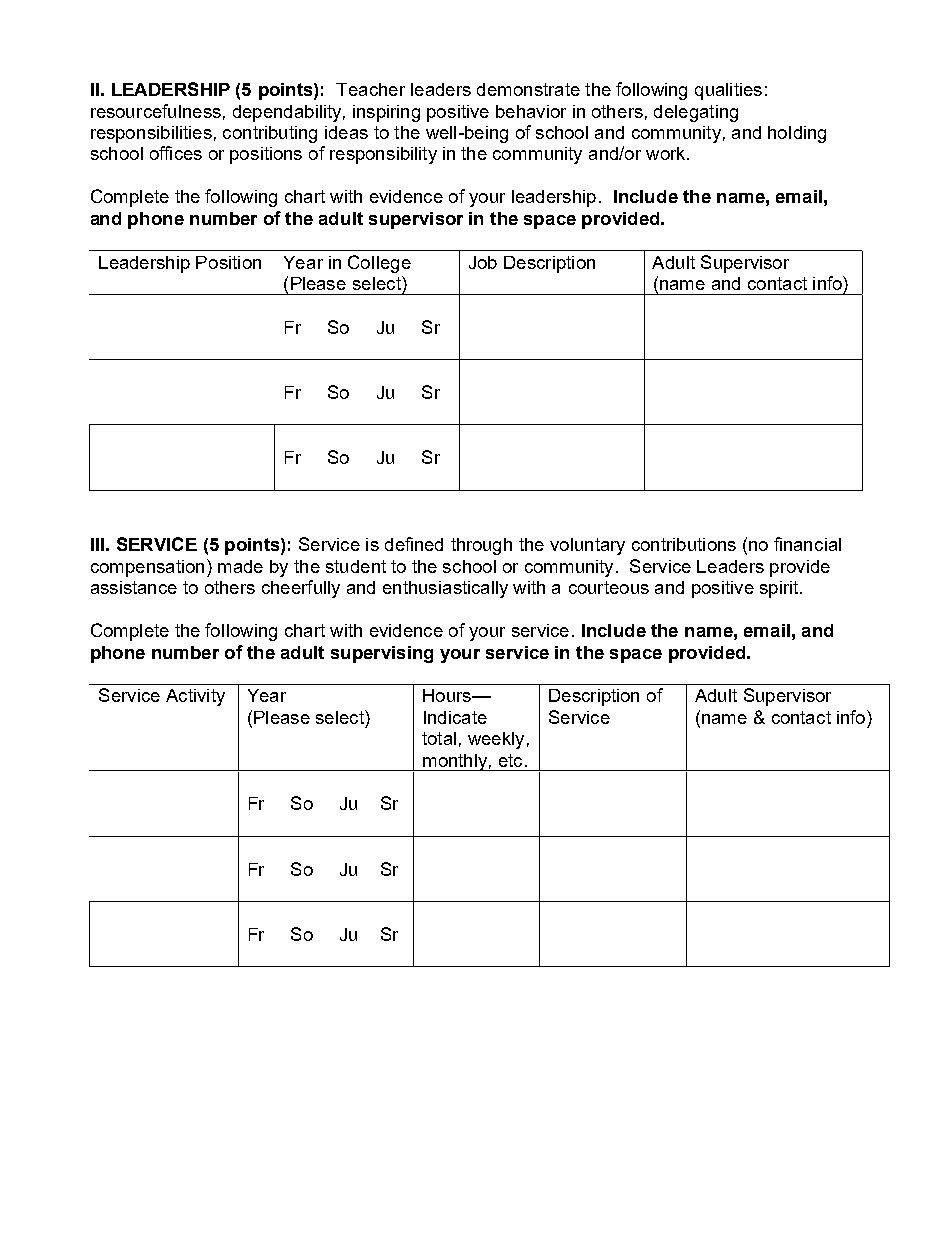 The width and height of the document is (952, 1233). What do you see at coordinates (684, 544) in the document?
I see `contributions` at bounding box center [684, 544].
